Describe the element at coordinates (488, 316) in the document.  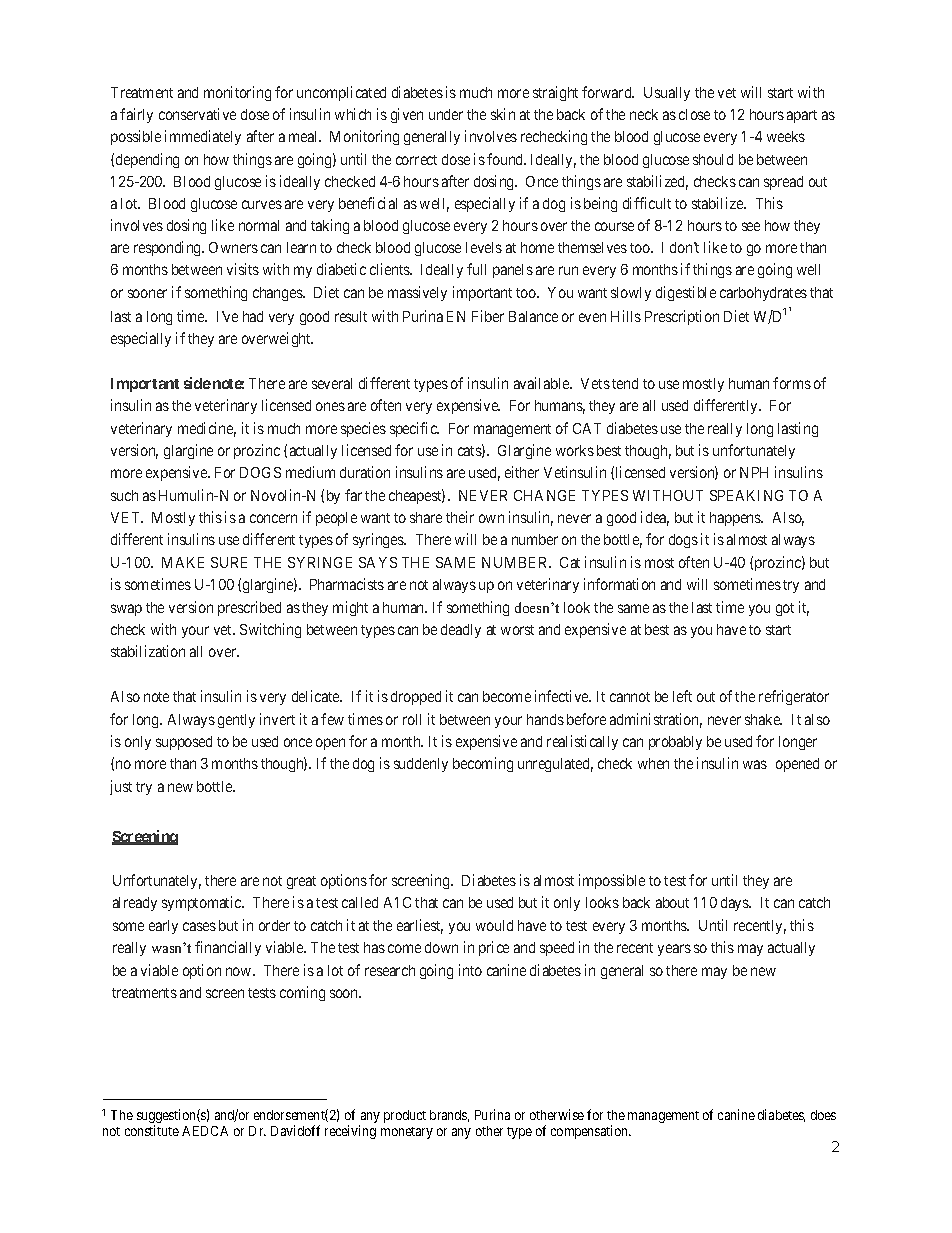
I see `Fiber` at that location.
